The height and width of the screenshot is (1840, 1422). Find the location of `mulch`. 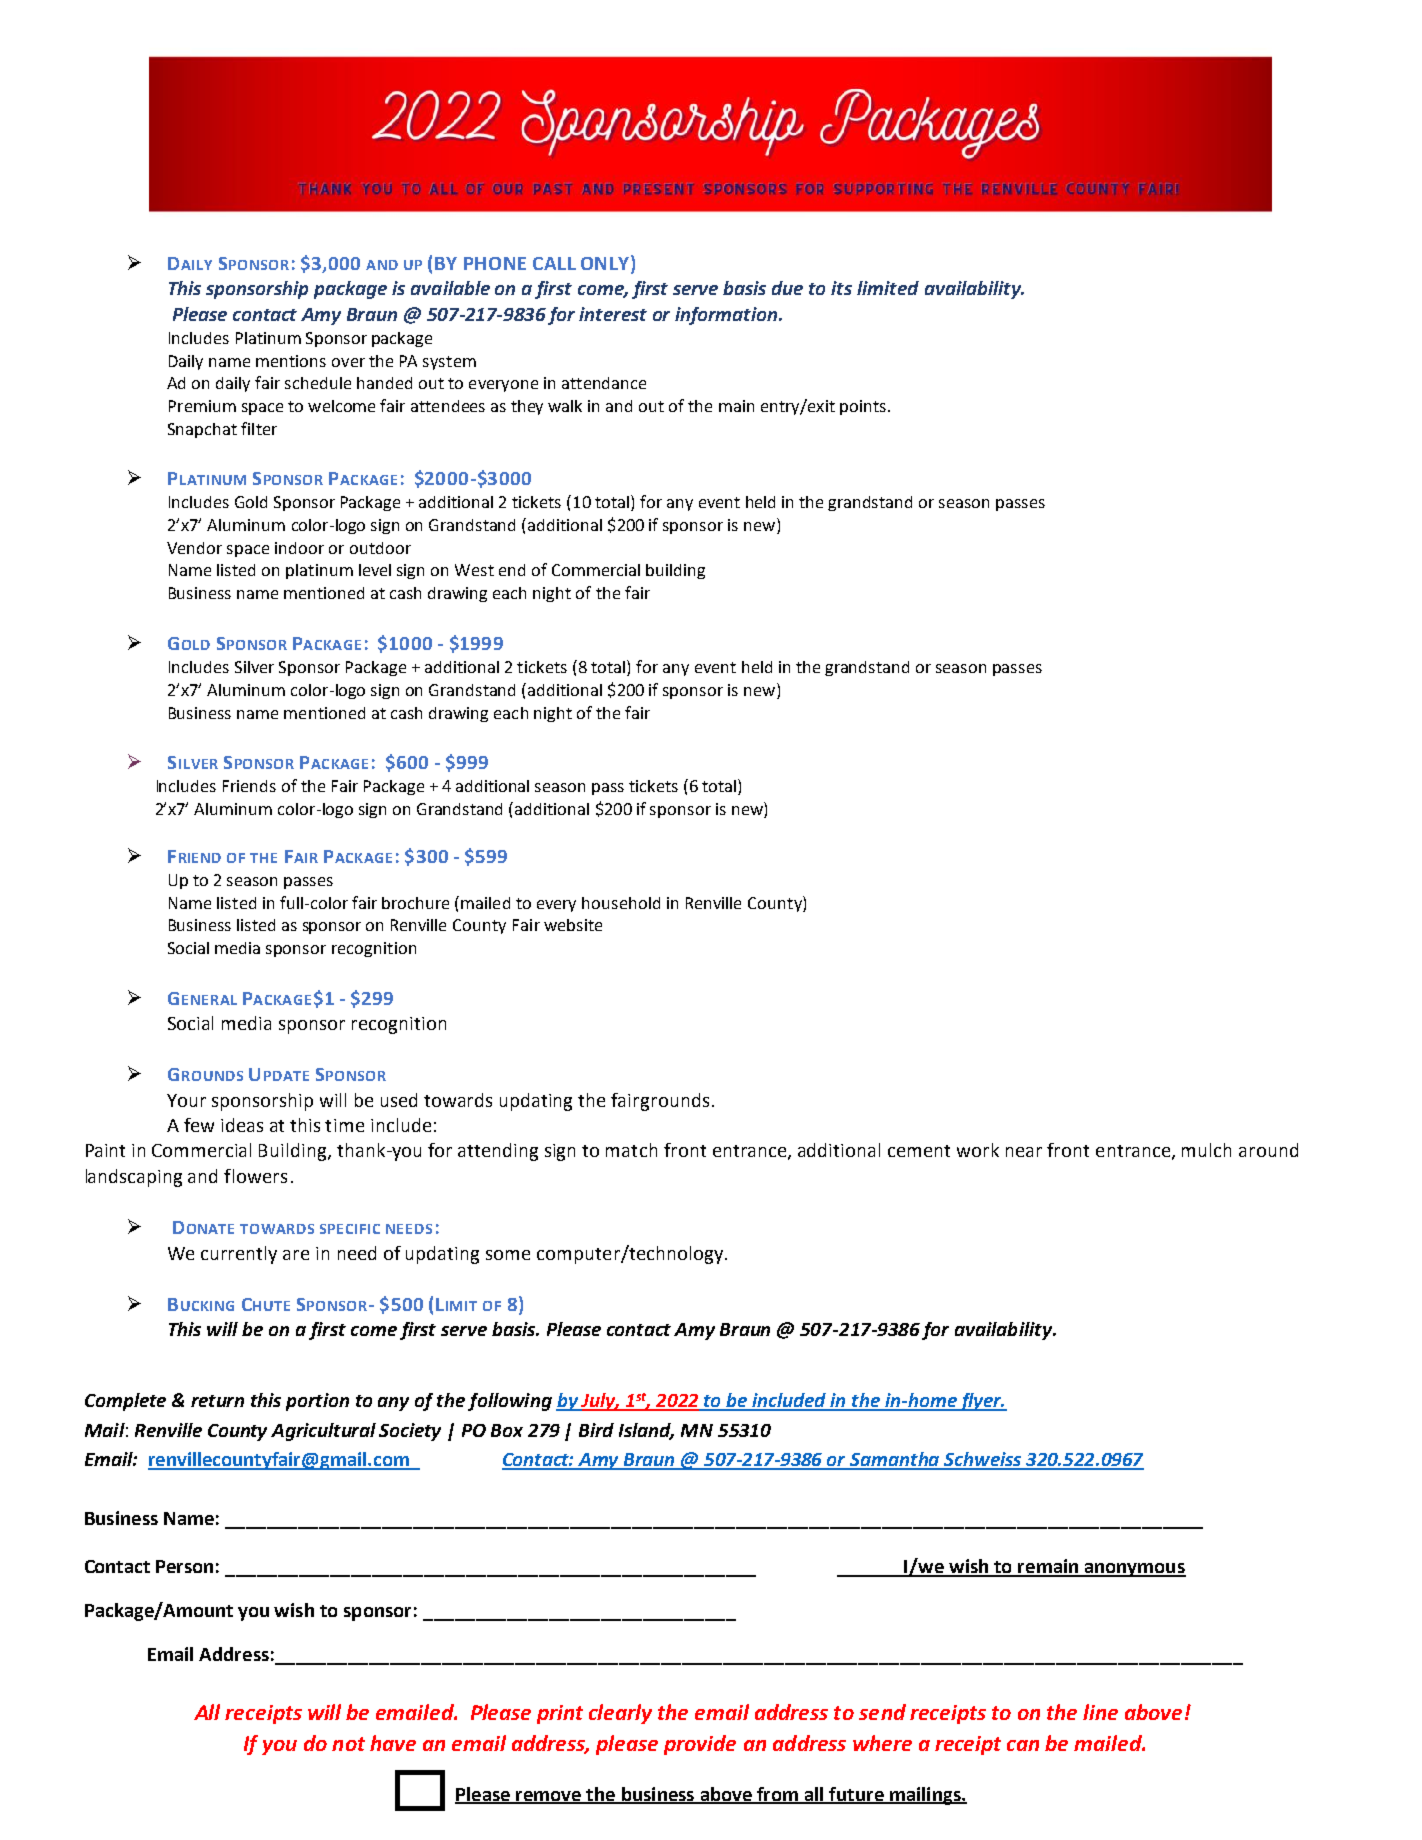

mulch is located at coordinates (1206, 1150).
